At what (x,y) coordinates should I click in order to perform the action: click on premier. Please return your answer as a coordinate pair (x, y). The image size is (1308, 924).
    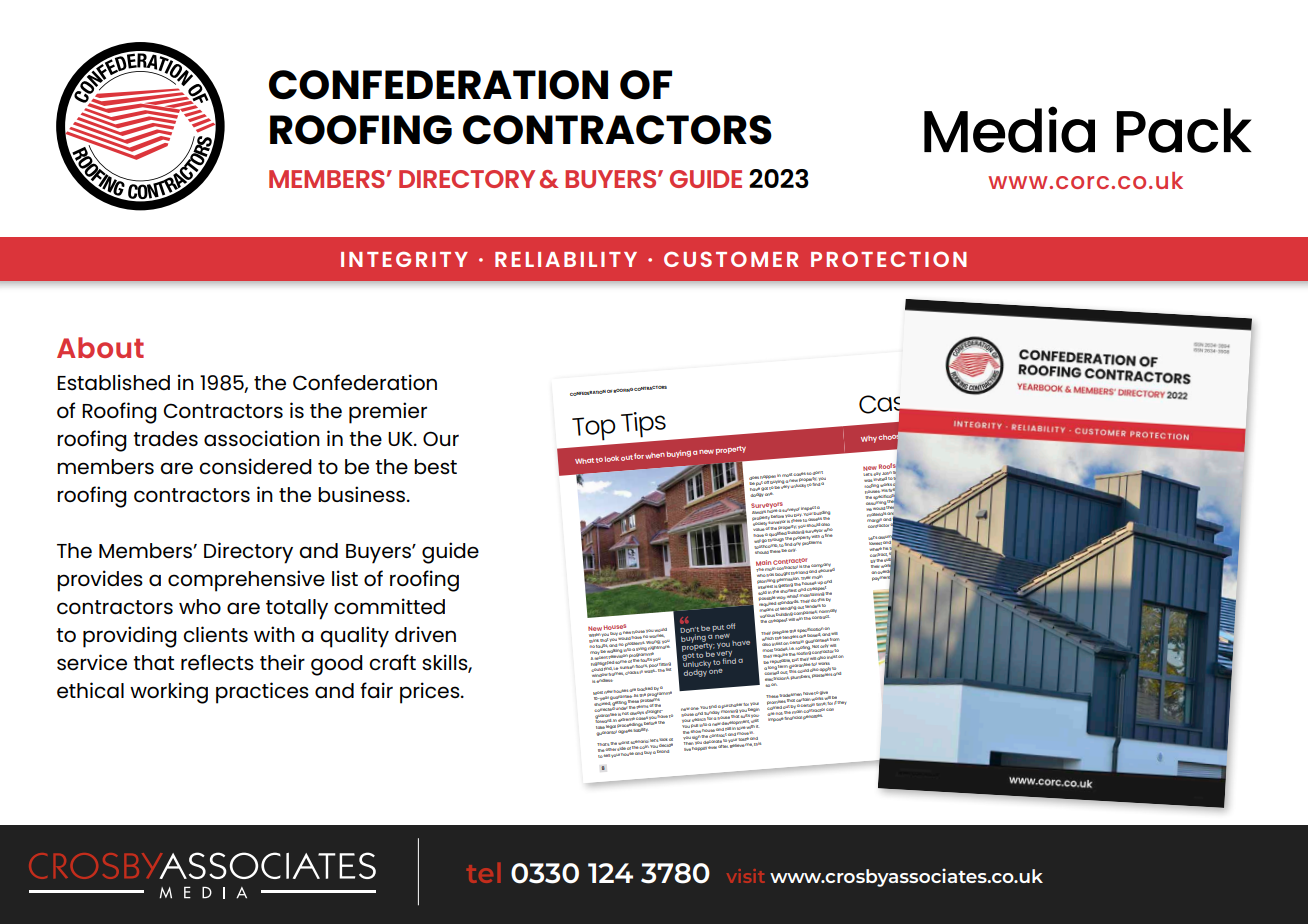
    Looking at the image, I should click on (388, 413).
